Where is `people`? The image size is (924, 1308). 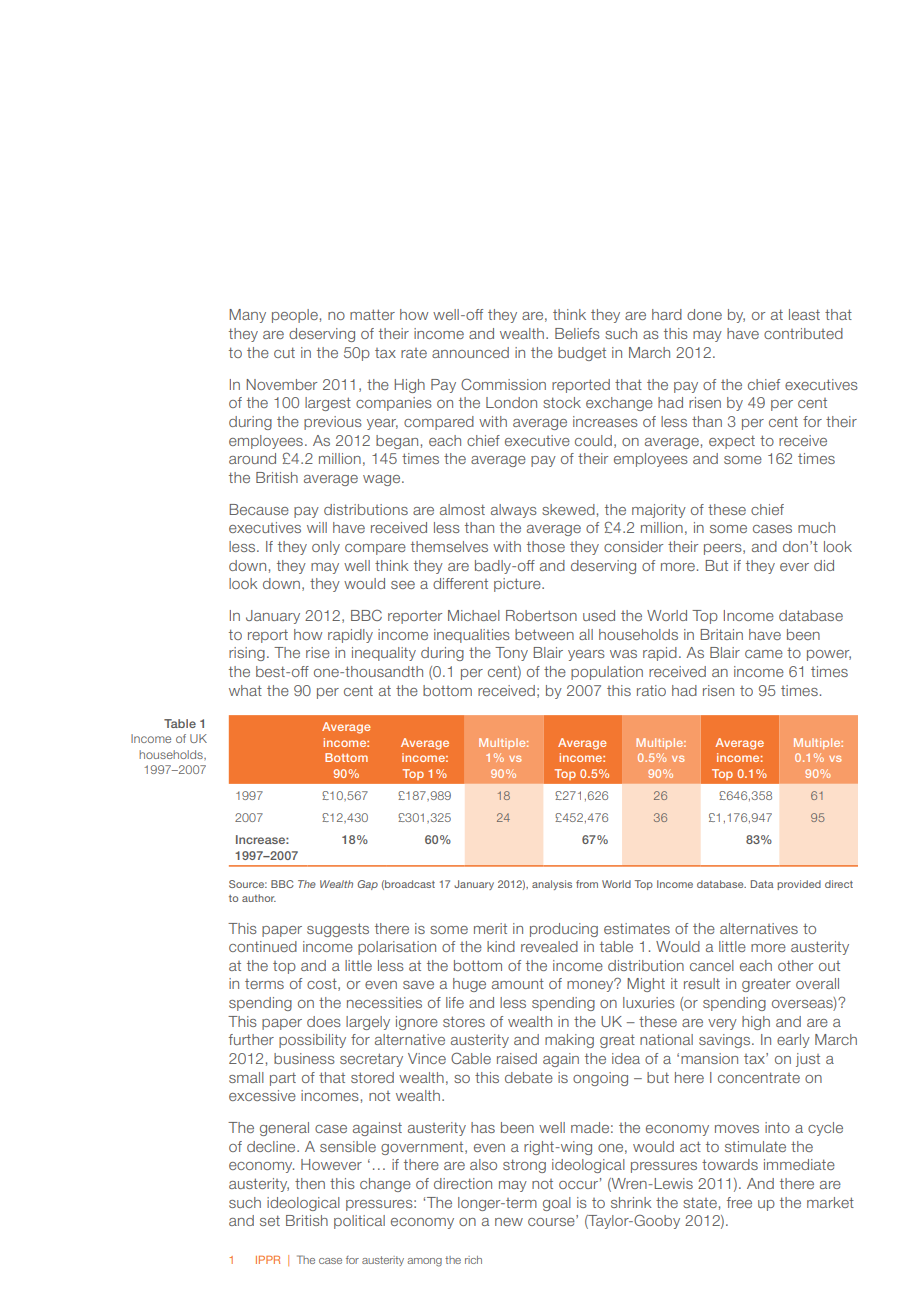
people is located at coordinates (295, 316).
